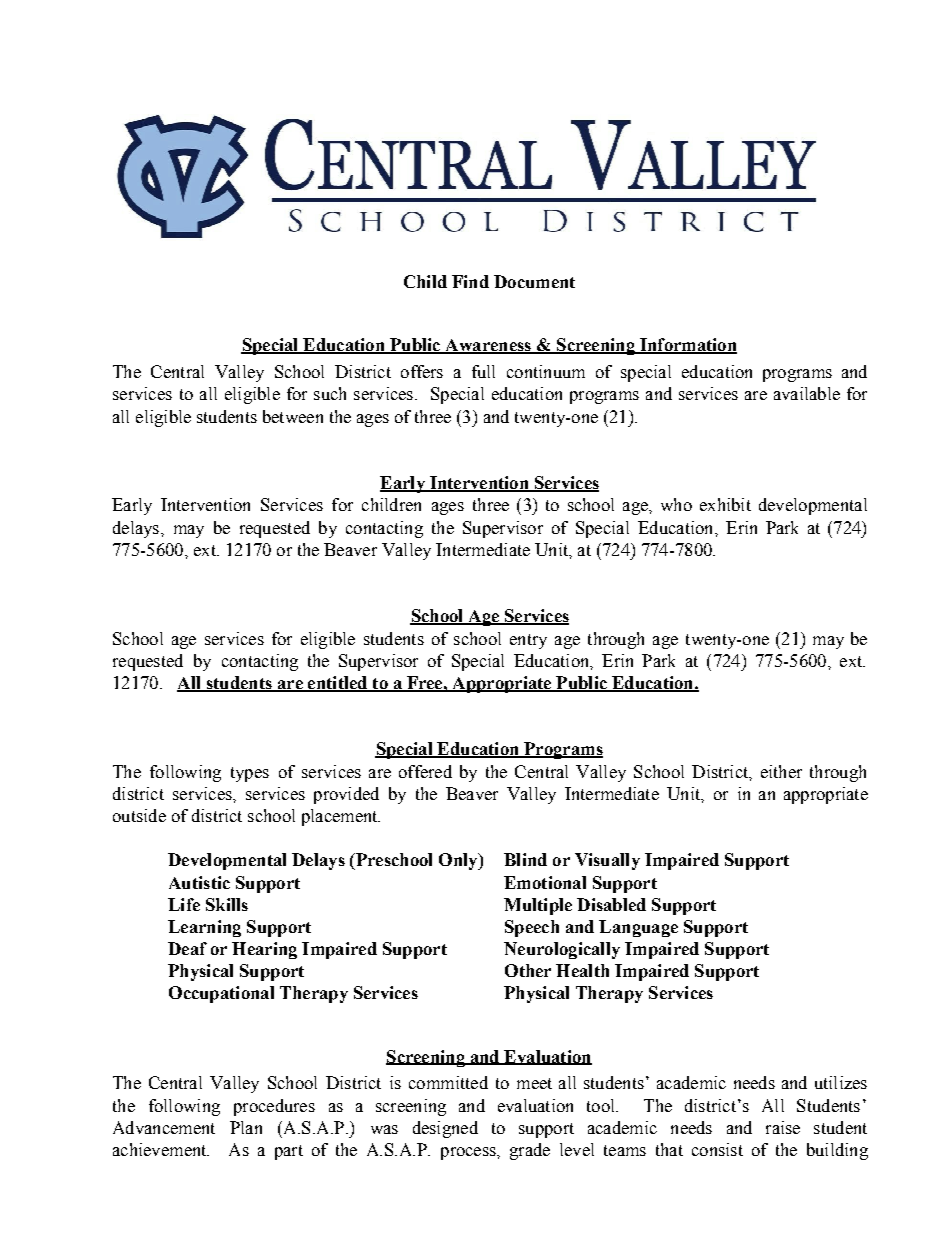  I want to click on Information, so click(687, 346).
